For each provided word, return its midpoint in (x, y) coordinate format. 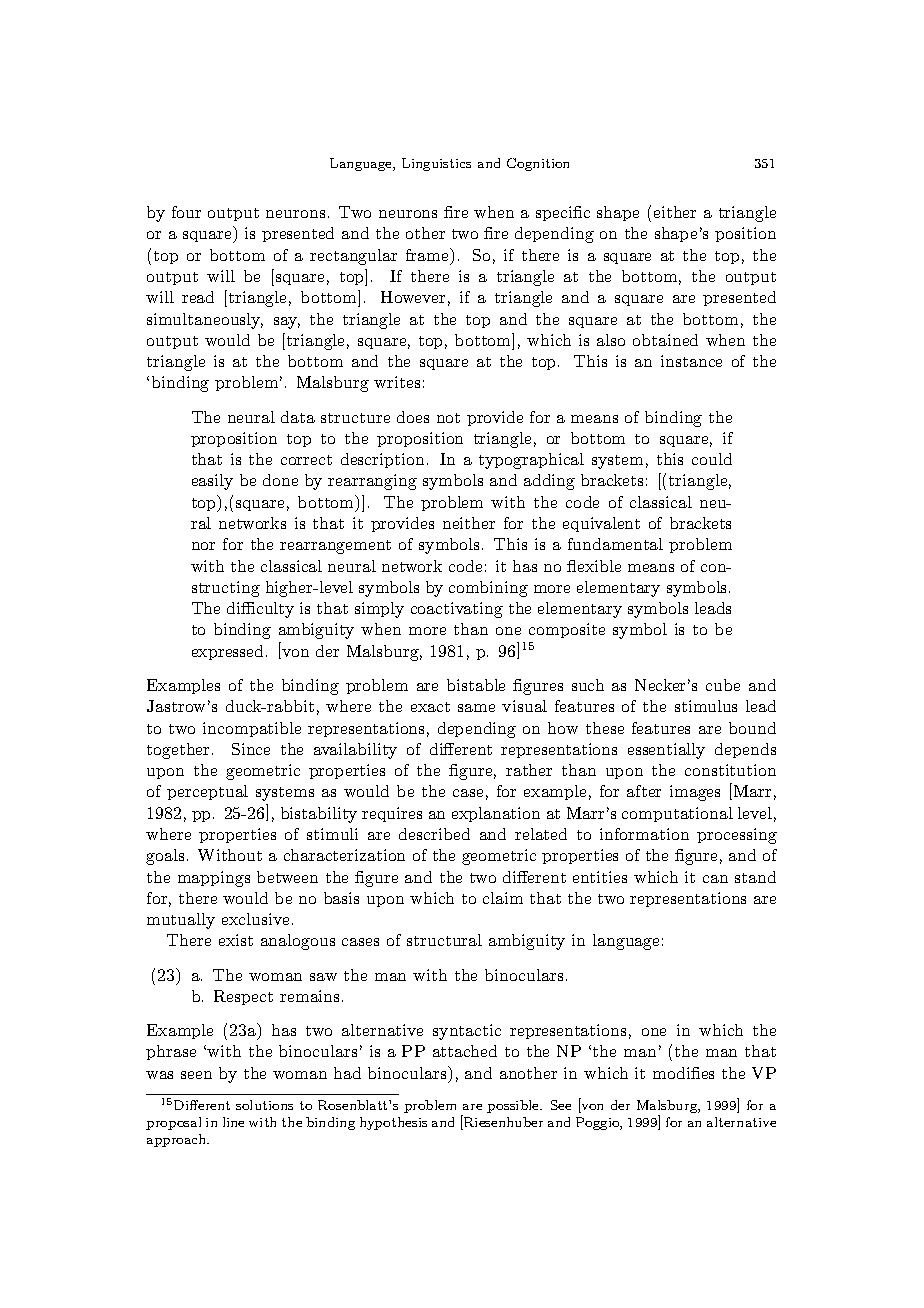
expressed (229, 652)
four (186, 212)
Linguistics (436, 164)
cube (723, 685)
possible (514, 1106)
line (233, 1122)
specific (563, 213)
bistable (476, 685)
